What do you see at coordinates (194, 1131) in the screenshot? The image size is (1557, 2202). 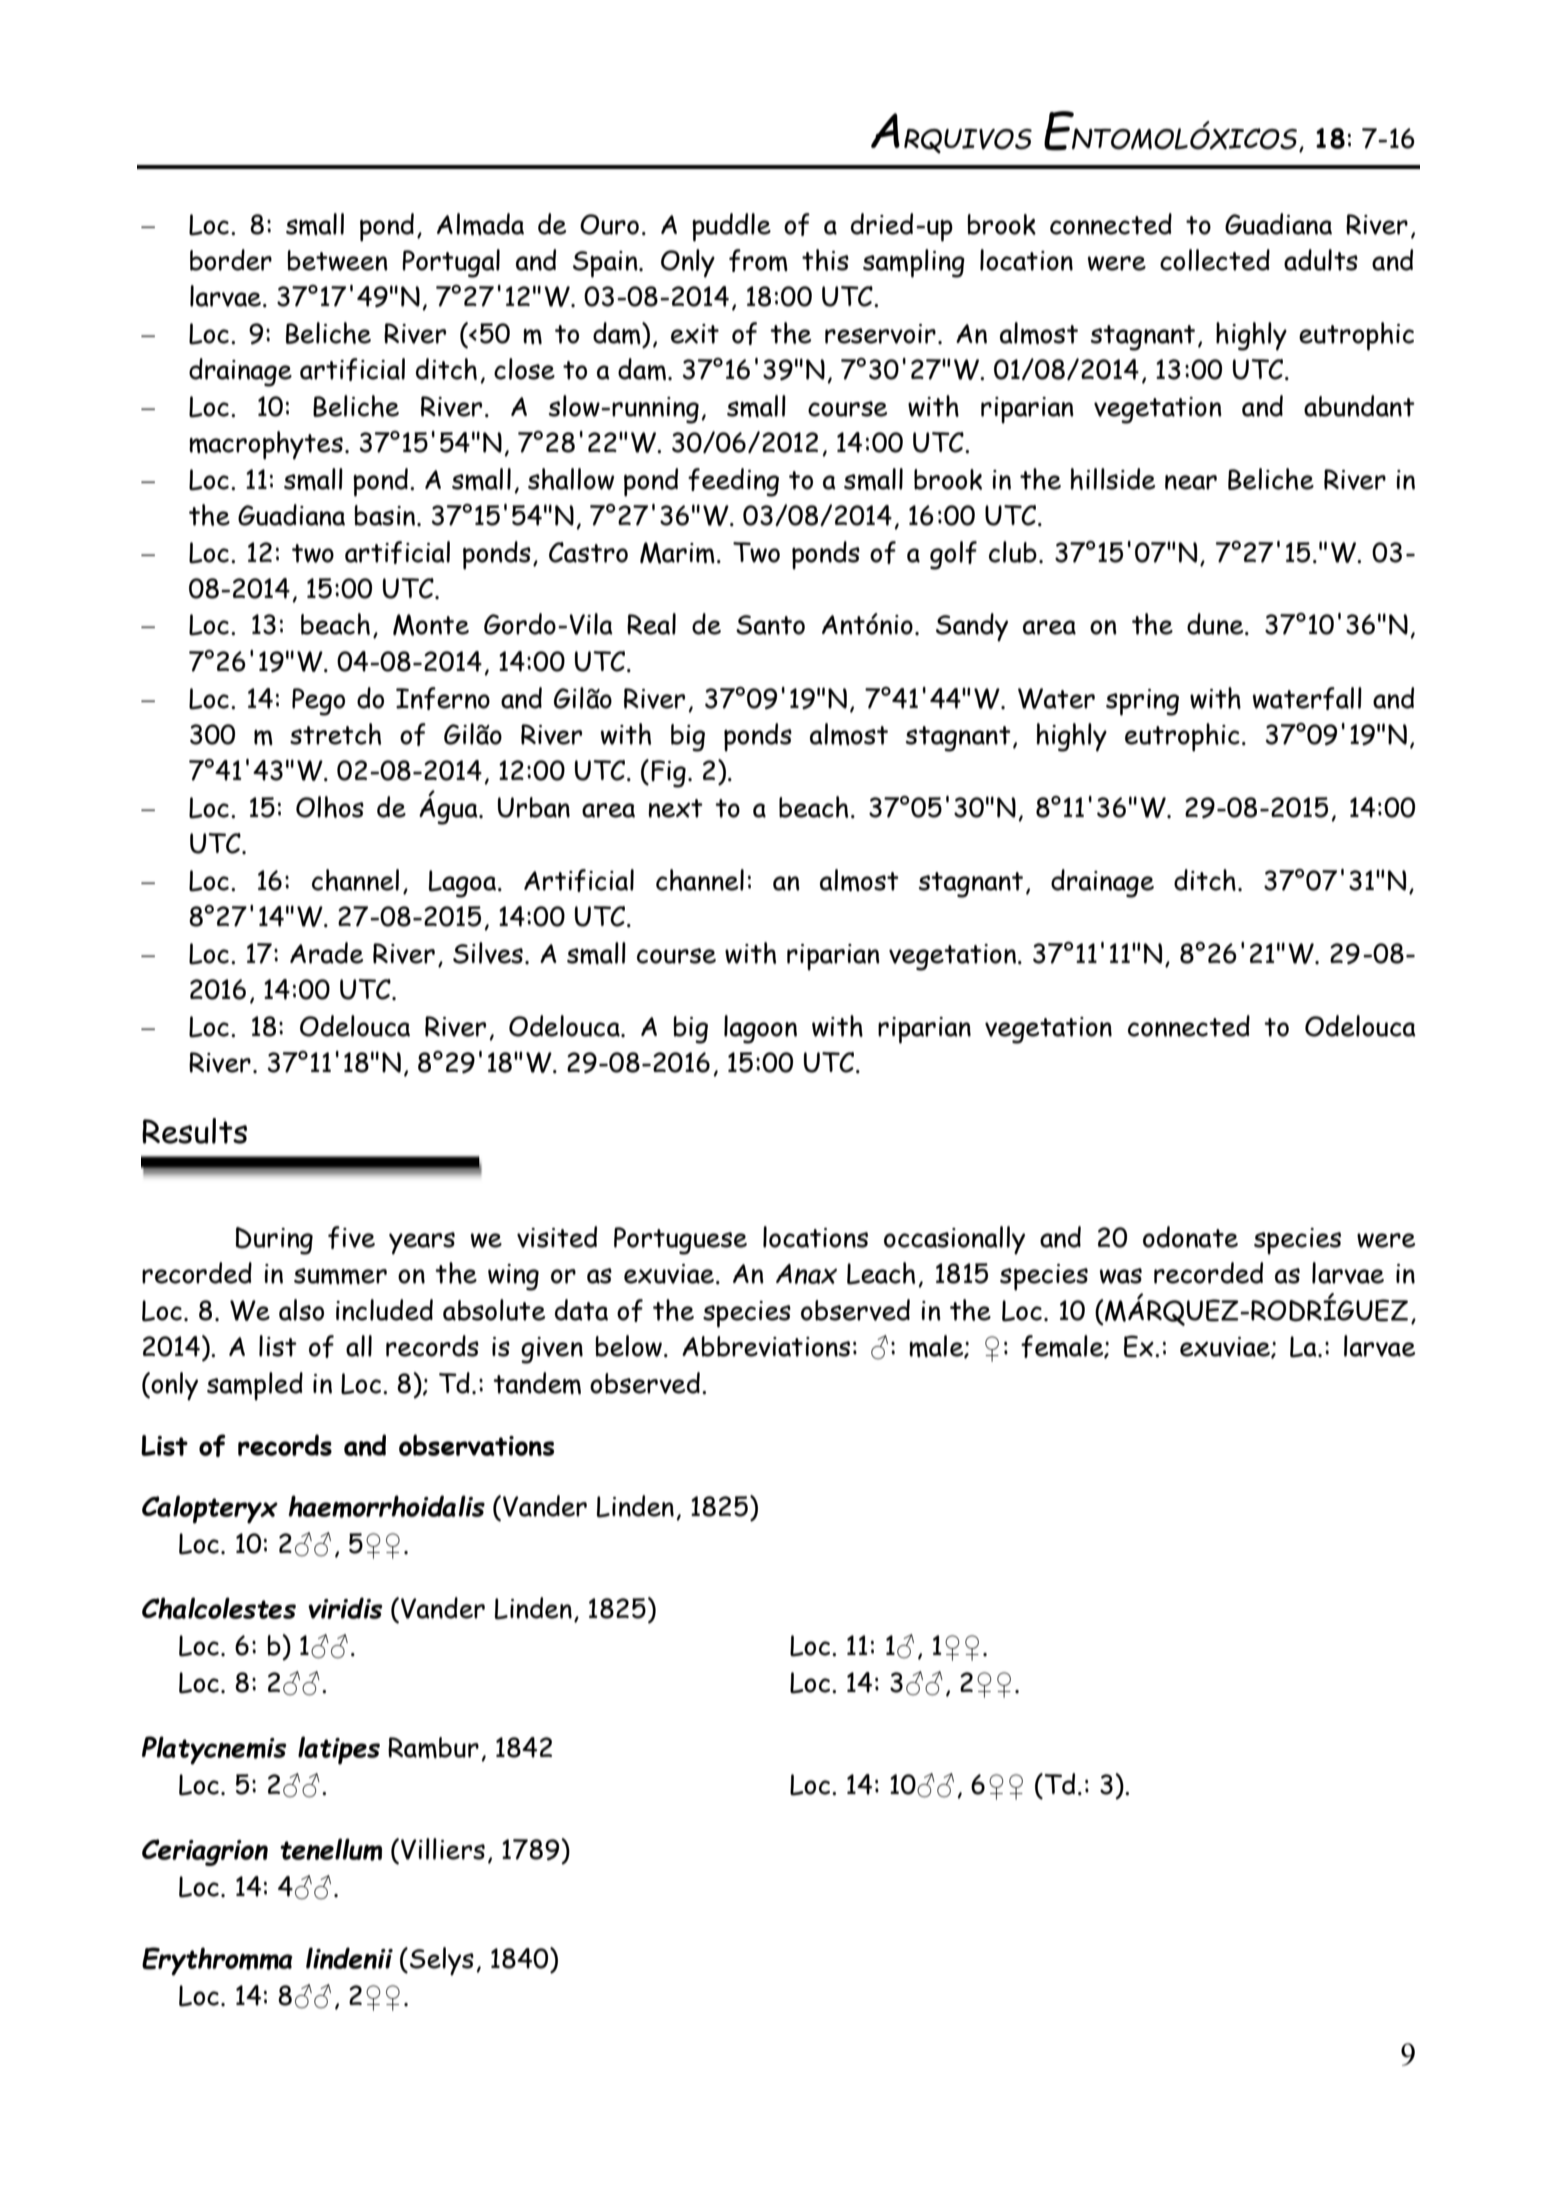 I see `Results` at bounding box center [194, 1131].
